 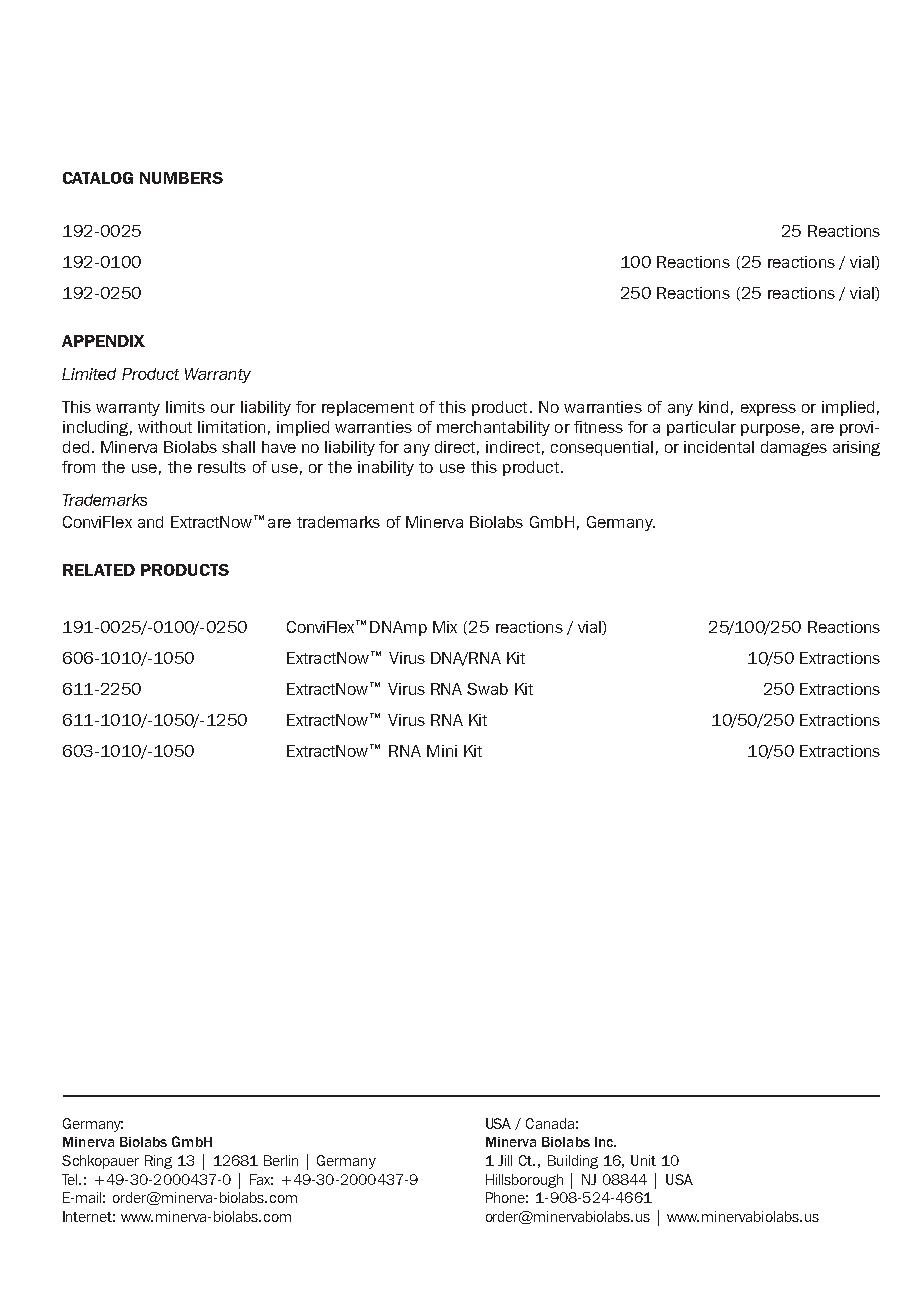 I want to click on kind, so click(x=713, y=407).
